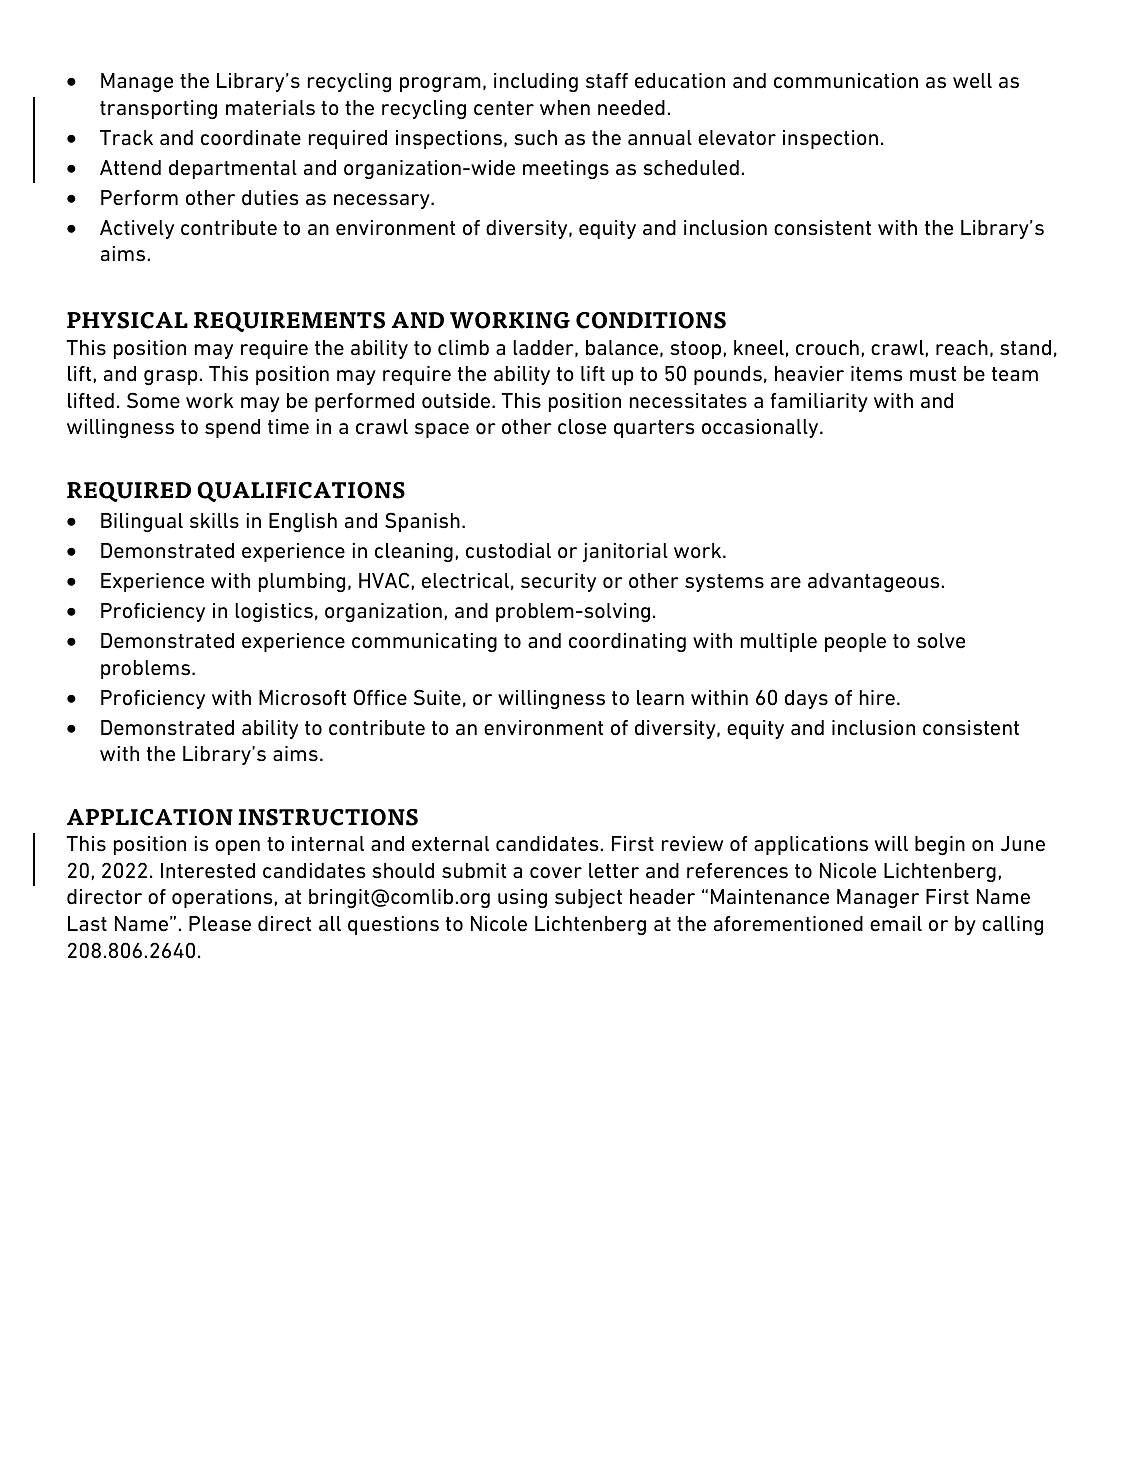  What do you see at coordinates (972, 81) in the page?
I see `well` at bounding box center [972, 81].
